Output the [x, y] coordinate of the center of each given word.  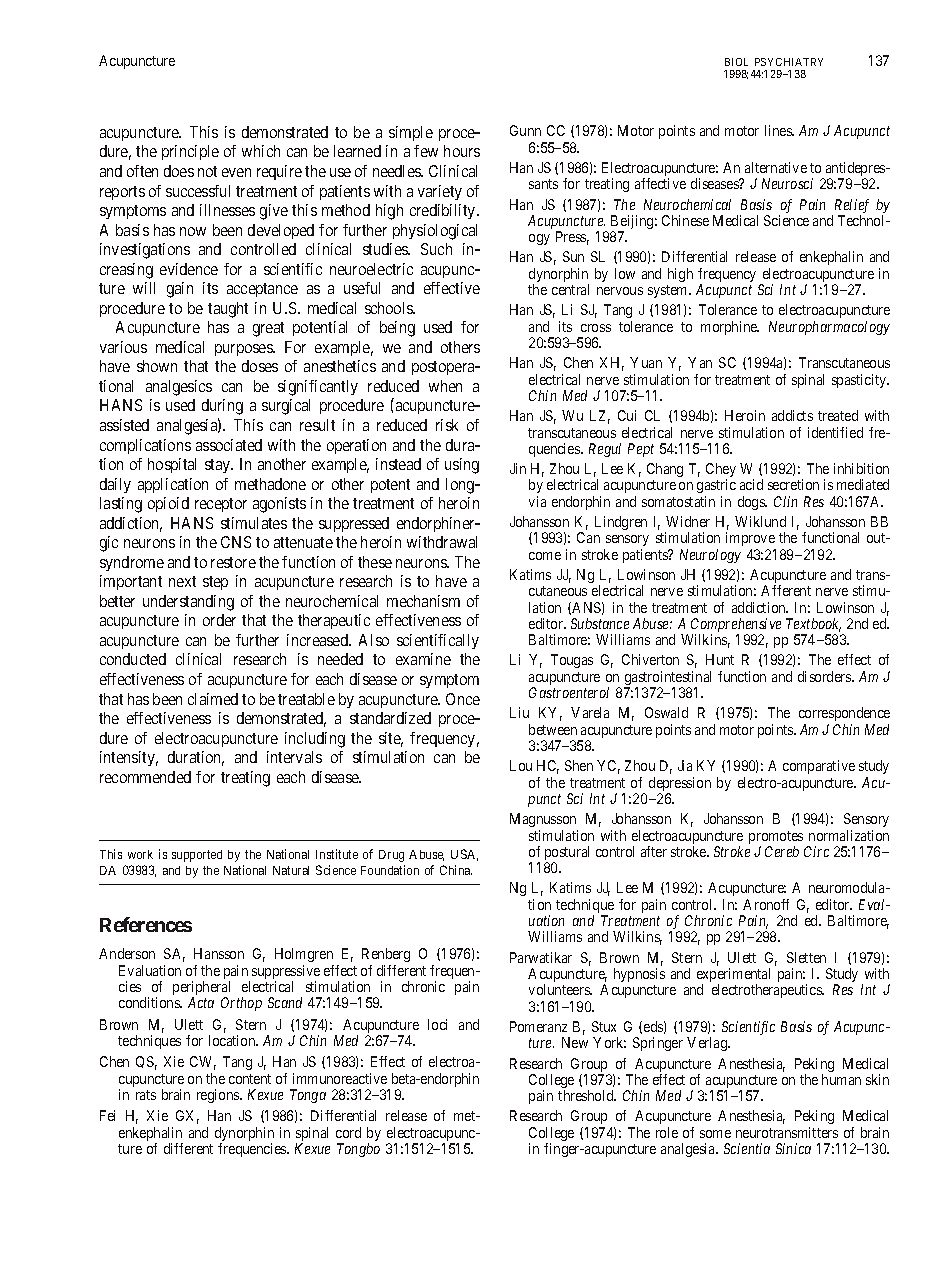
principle [190, 152]
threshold [587, 1095]
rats [146, 1095]
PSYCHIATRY [789, 62]
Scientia [747, 1148]
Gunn [525, 130]
